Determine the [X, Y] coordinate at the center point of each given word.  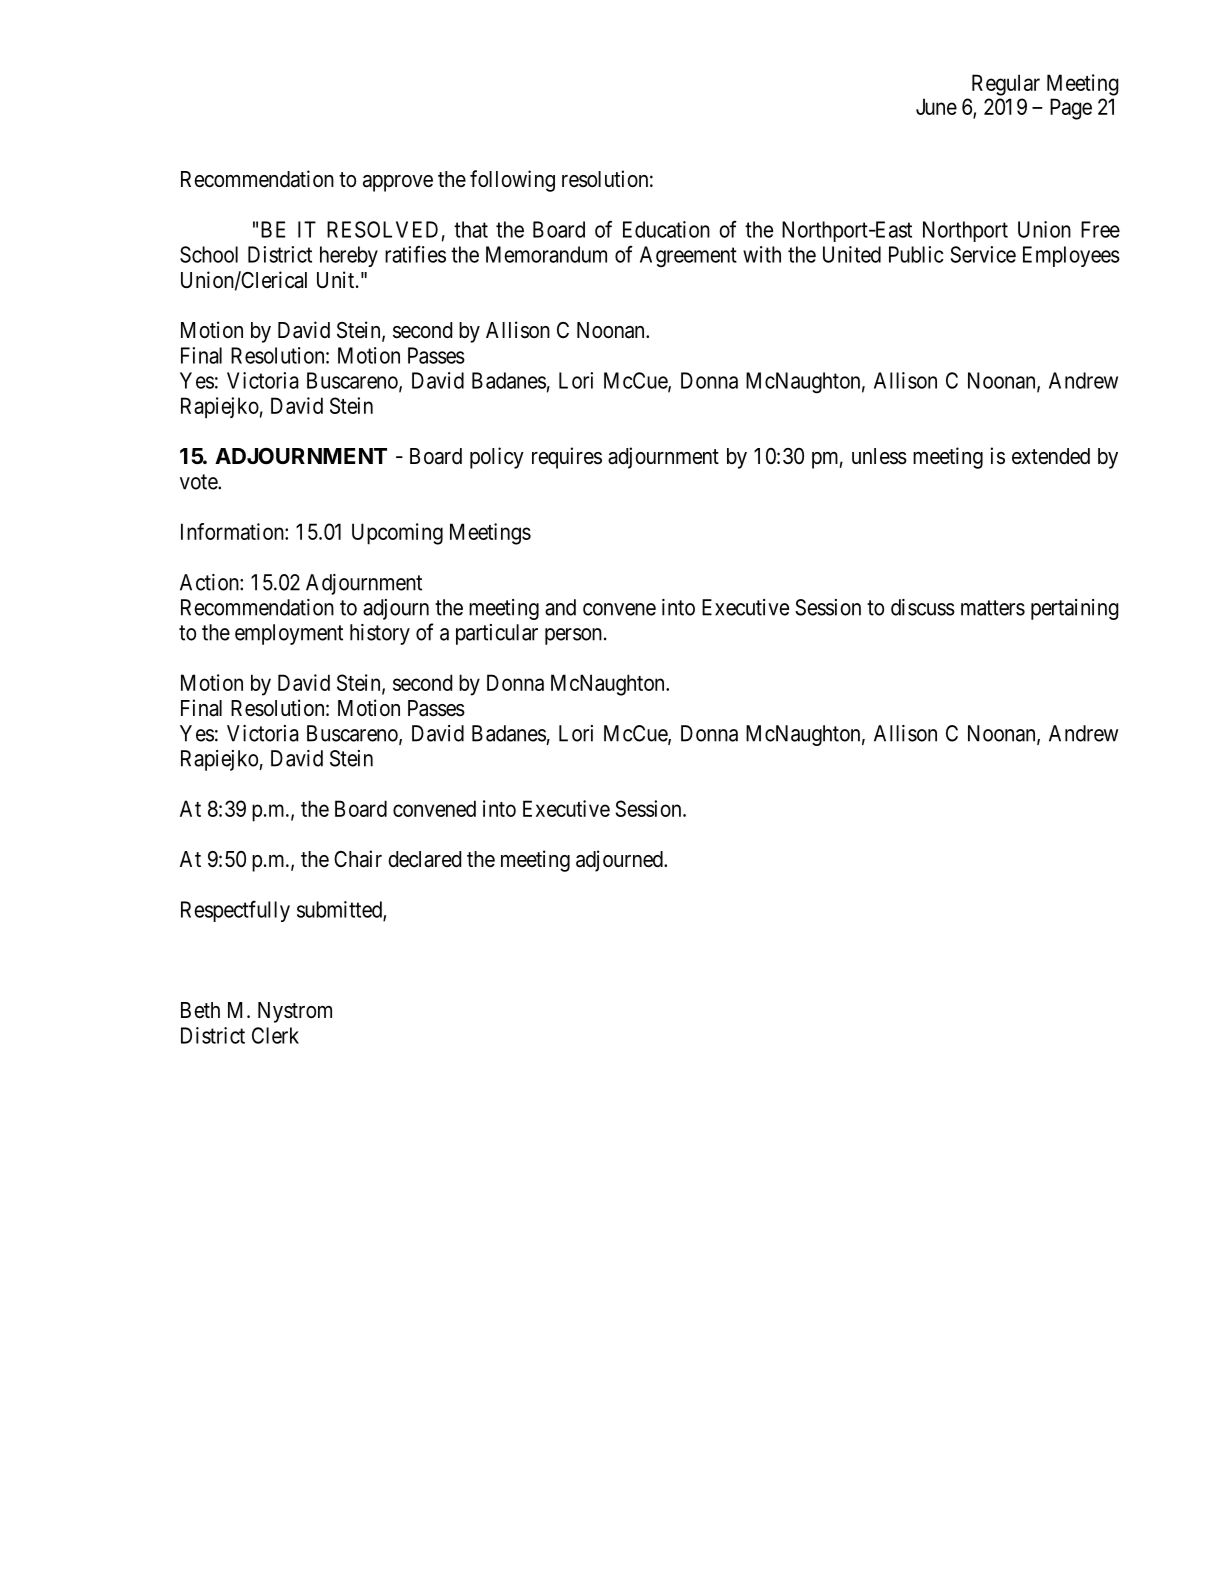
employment [289, 634]
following [512, 181]
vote [199, 482]
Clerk [275, 1035]
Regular [1006, 85]
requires [567, 458]
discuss [923, 607]
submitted [340, 910]
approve [398, 183]
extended [1051, 456]
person [573, 636]
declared [424, 859]
